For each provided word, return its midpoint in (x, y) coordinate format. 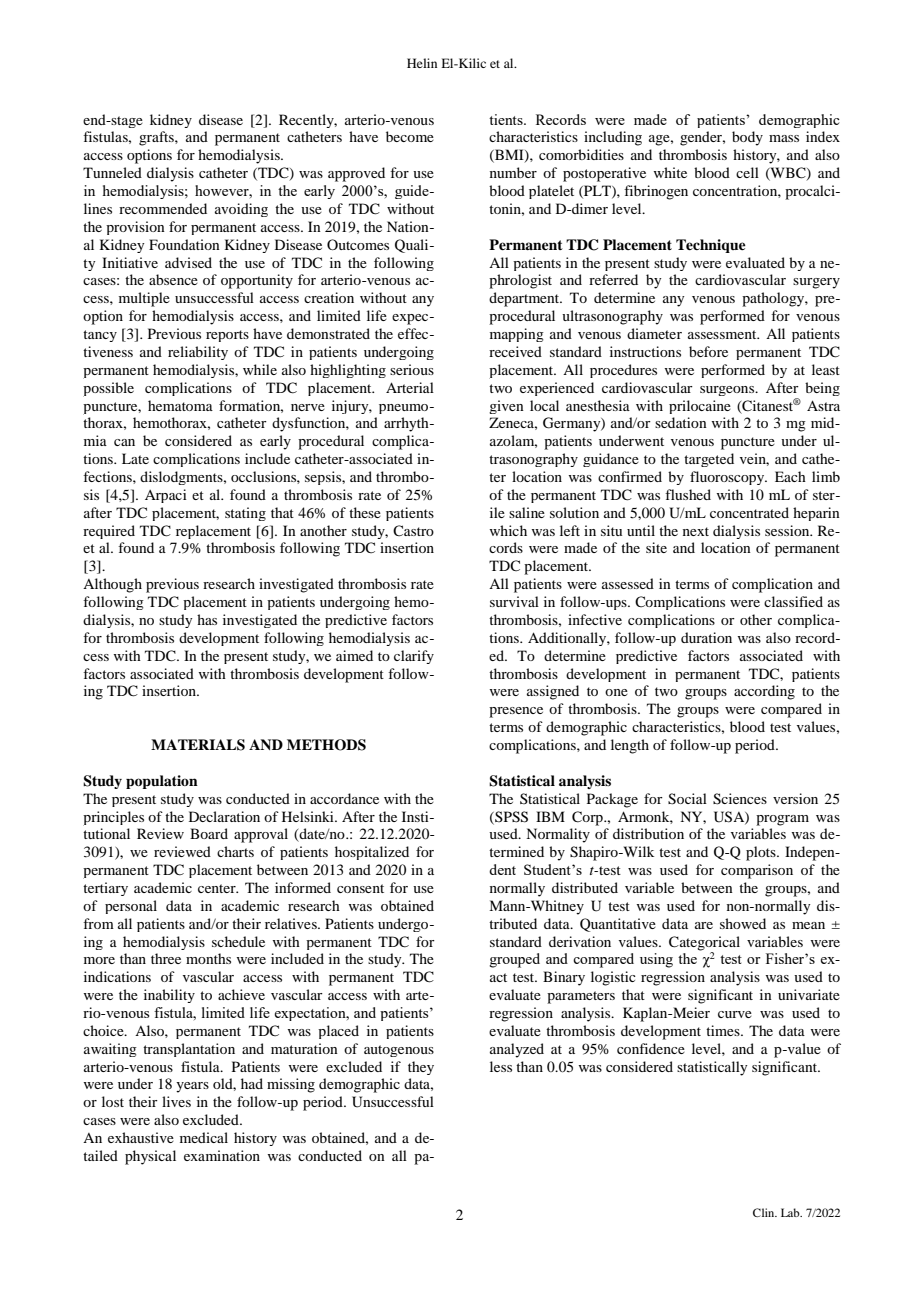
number (513, 172)
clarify (414, 657)
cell (747, 172)
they (421, 1068)
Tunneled (112, 172)
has (207, 619)
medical (204, 1137)
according (764, 692)
